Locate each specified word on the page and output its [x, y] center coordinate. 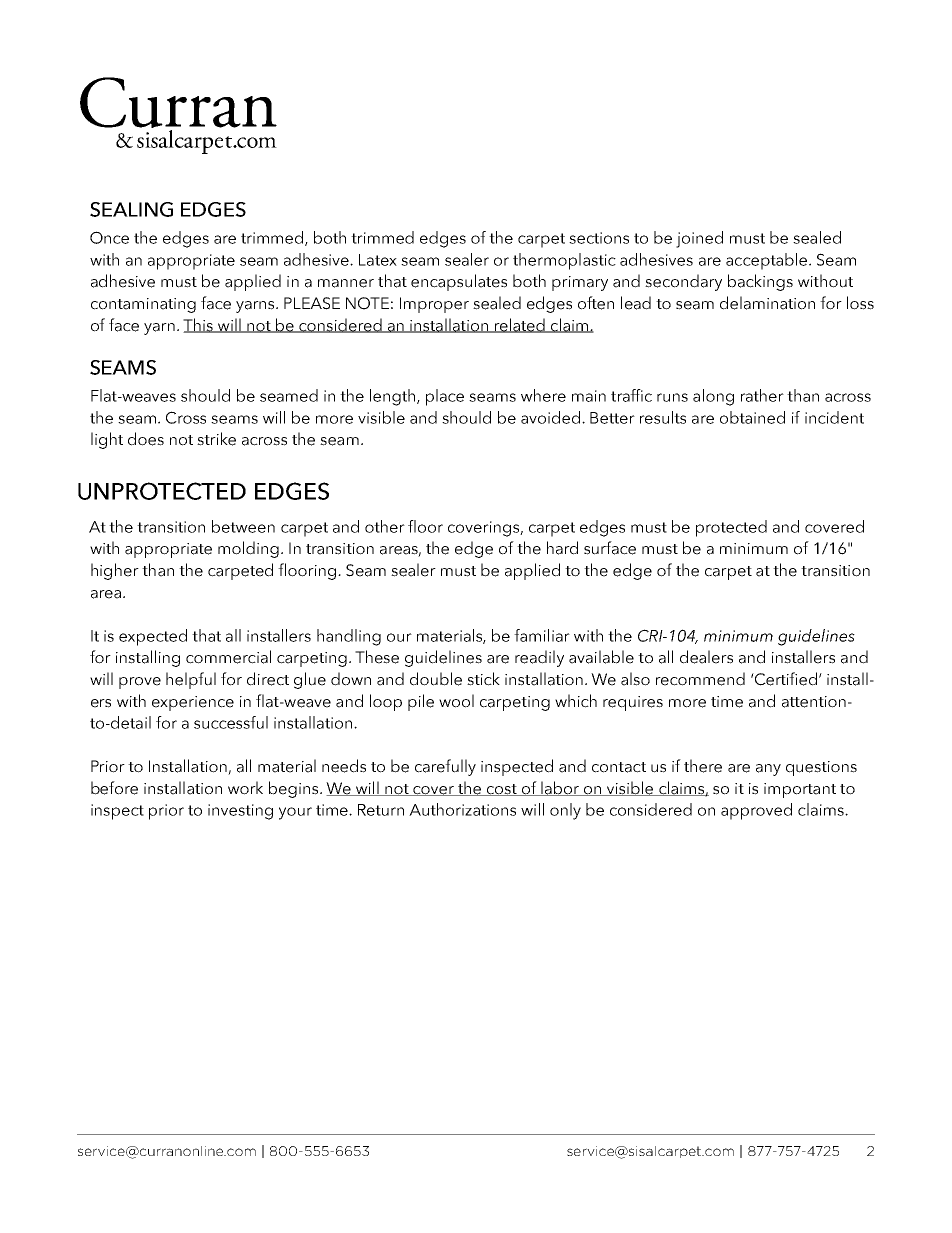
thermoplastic [564, 261]
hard [562, 548]
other [385, 526]
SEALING [131, 209]
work [245, 788]
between [243, 526]
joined [699, 239]
